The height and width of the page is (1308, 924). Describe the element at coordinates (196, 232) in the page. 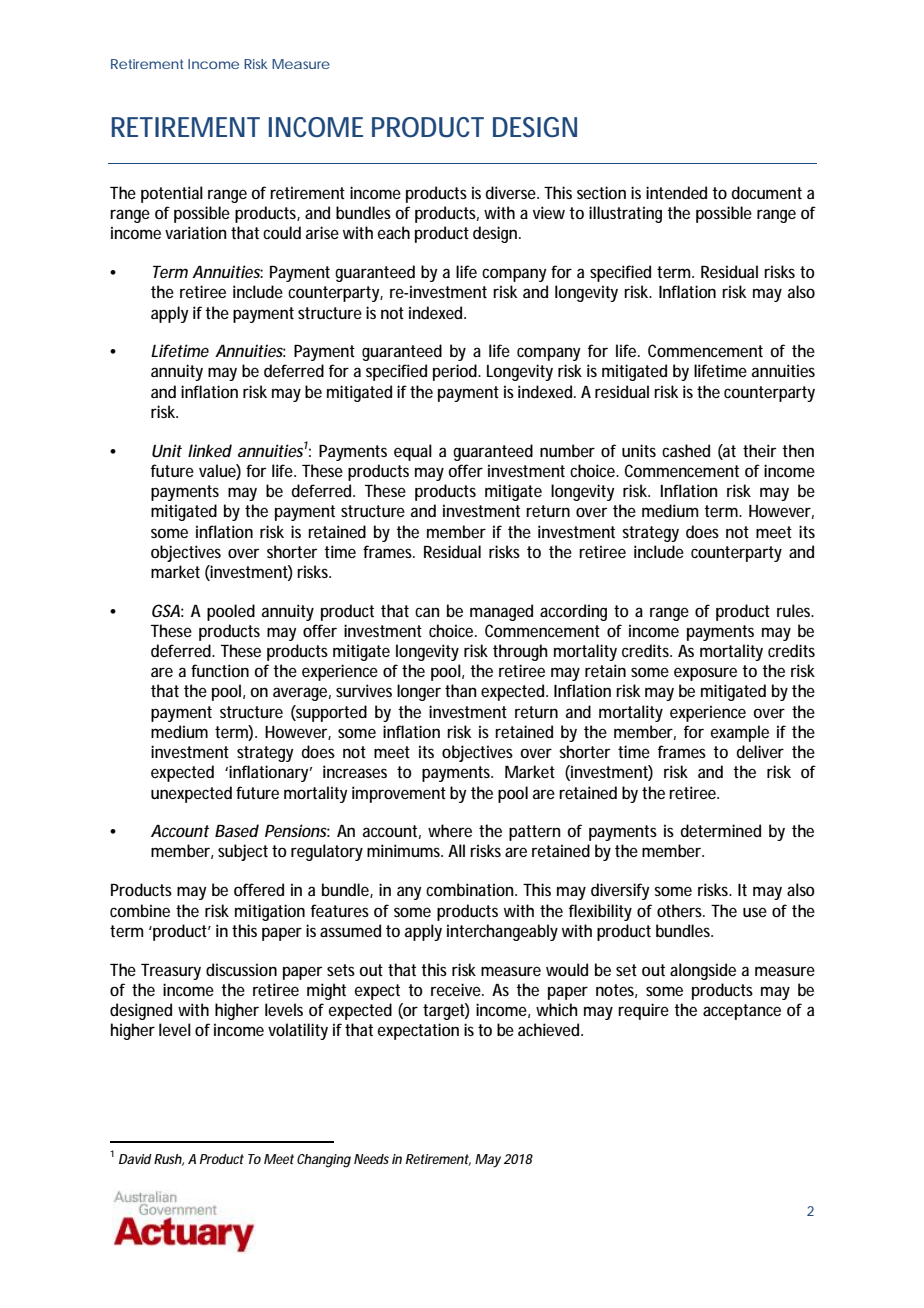

I see `variation` at that location.
